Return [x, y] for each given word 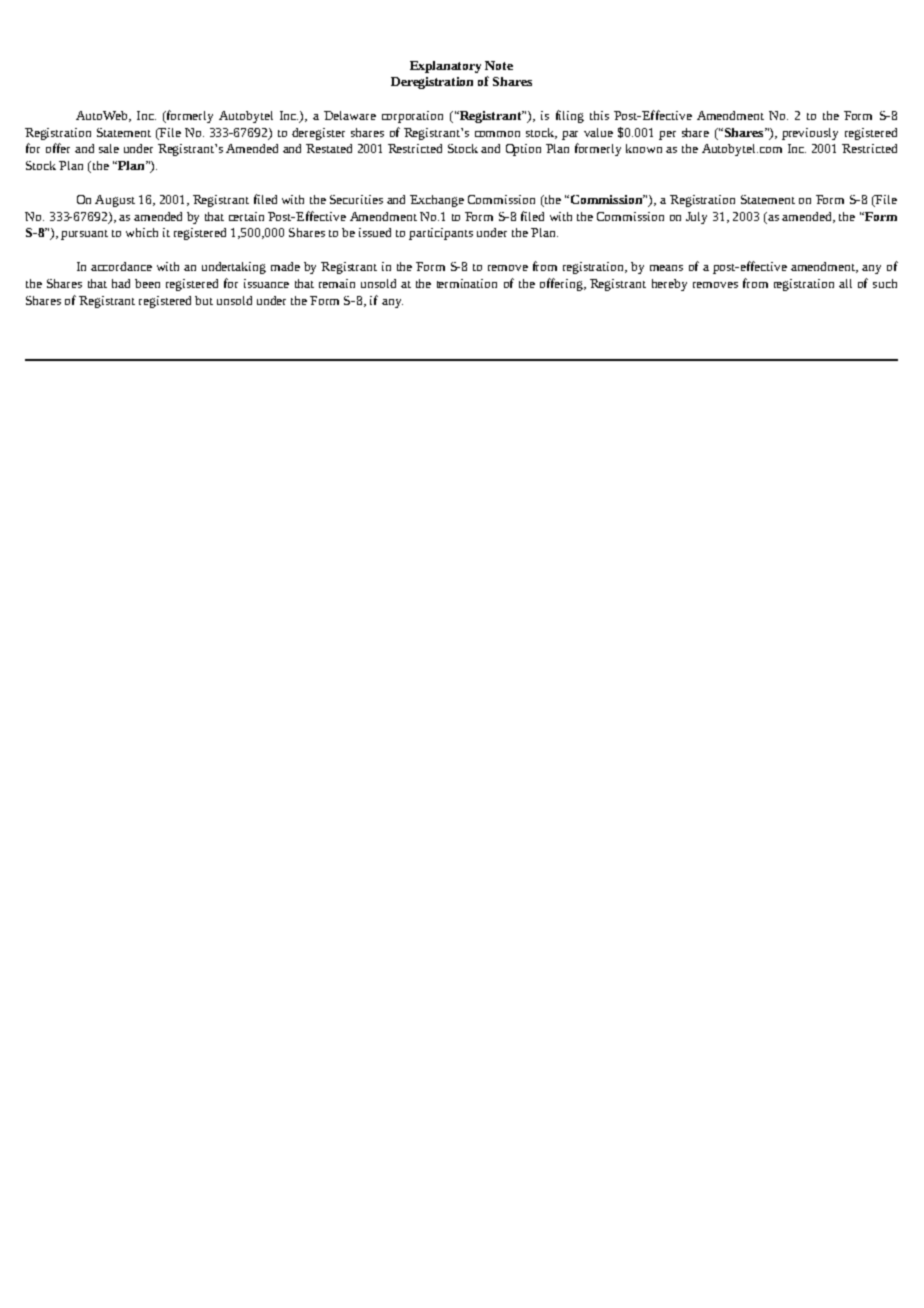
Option [523, 150]
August [115, 201]
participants [441, 234]
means [666, 268]
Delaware [350, 115]
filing [570, 116]
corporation [412, 117]
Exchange [437, 201]
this [599, 115]
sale [109, 148]
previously [810, 134]
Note [499, 65]
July [696, 218]
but [204, 300]
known [644, 148]
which [142, 232]
